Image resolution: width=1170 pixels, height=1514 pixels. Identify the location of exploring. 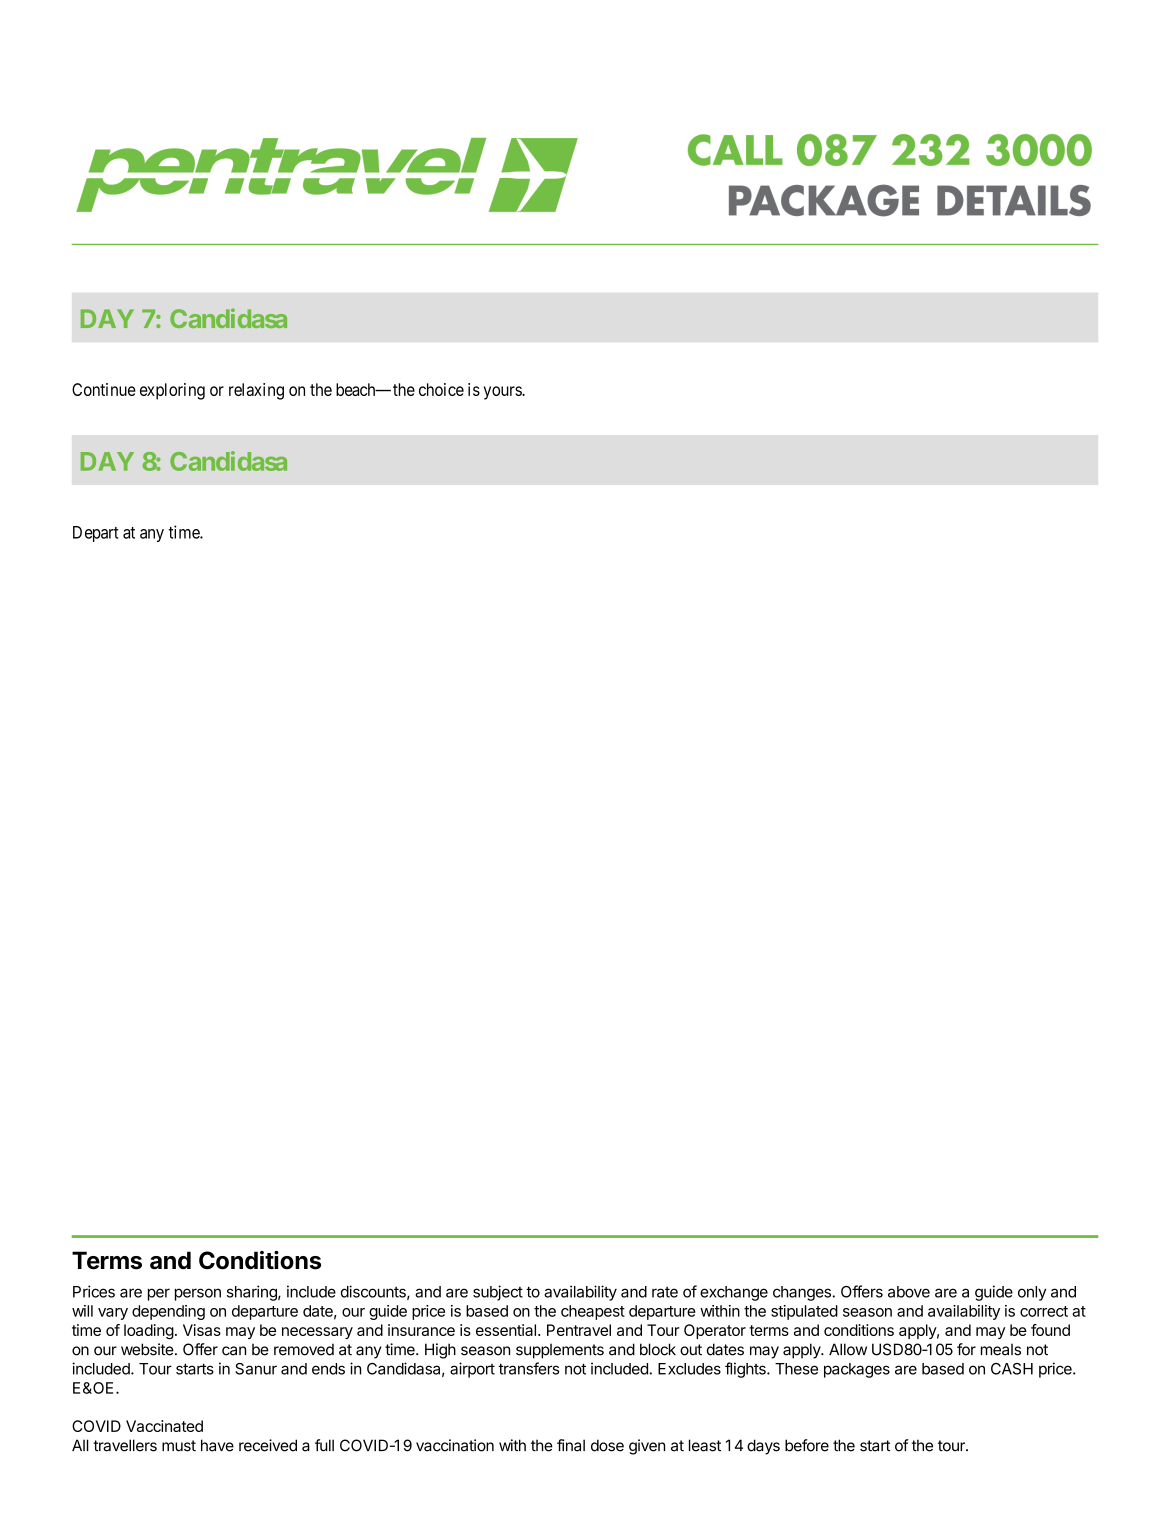
(172, 391).
